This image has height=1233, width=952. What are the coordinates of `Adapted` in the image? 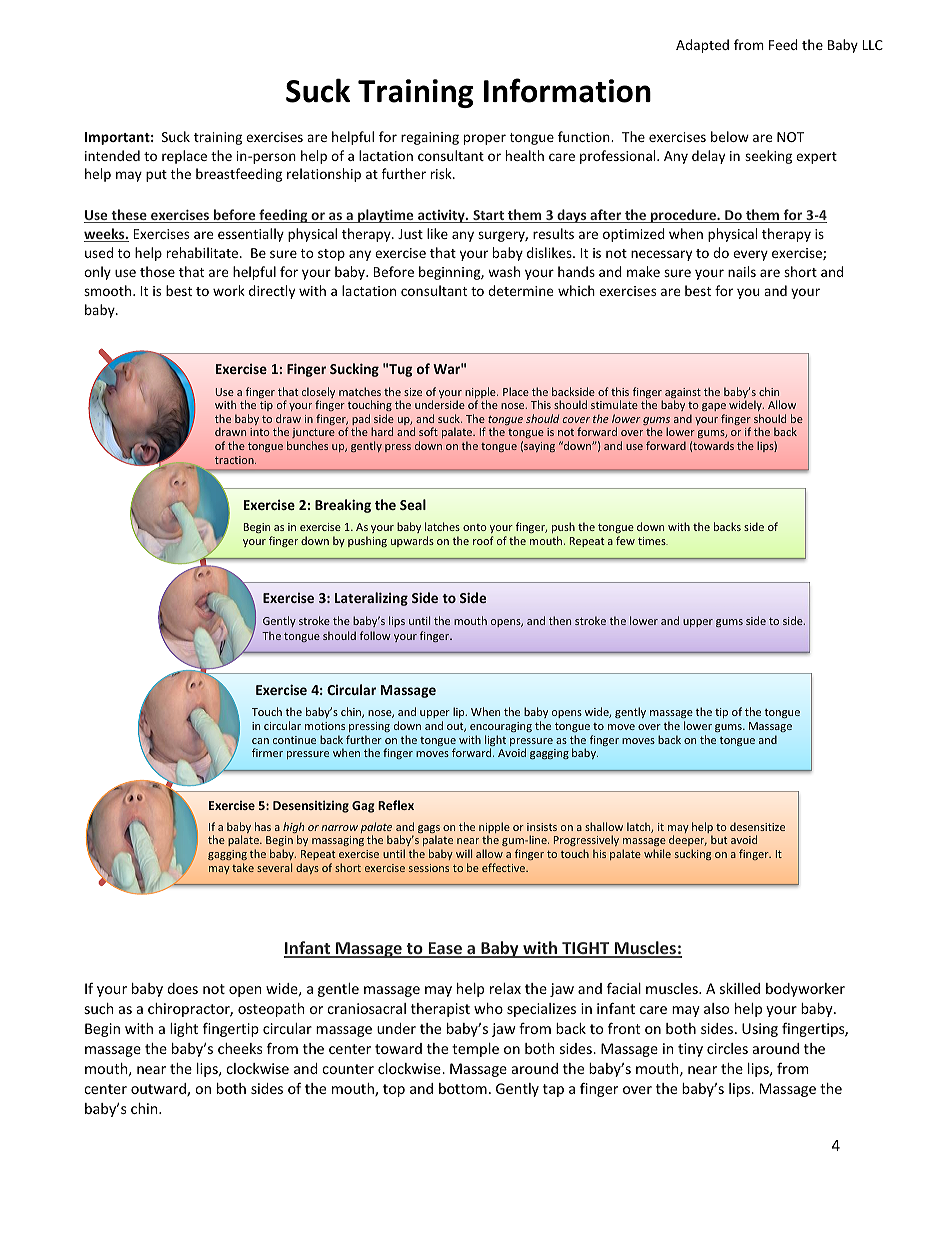 It's located at (702, 46).
